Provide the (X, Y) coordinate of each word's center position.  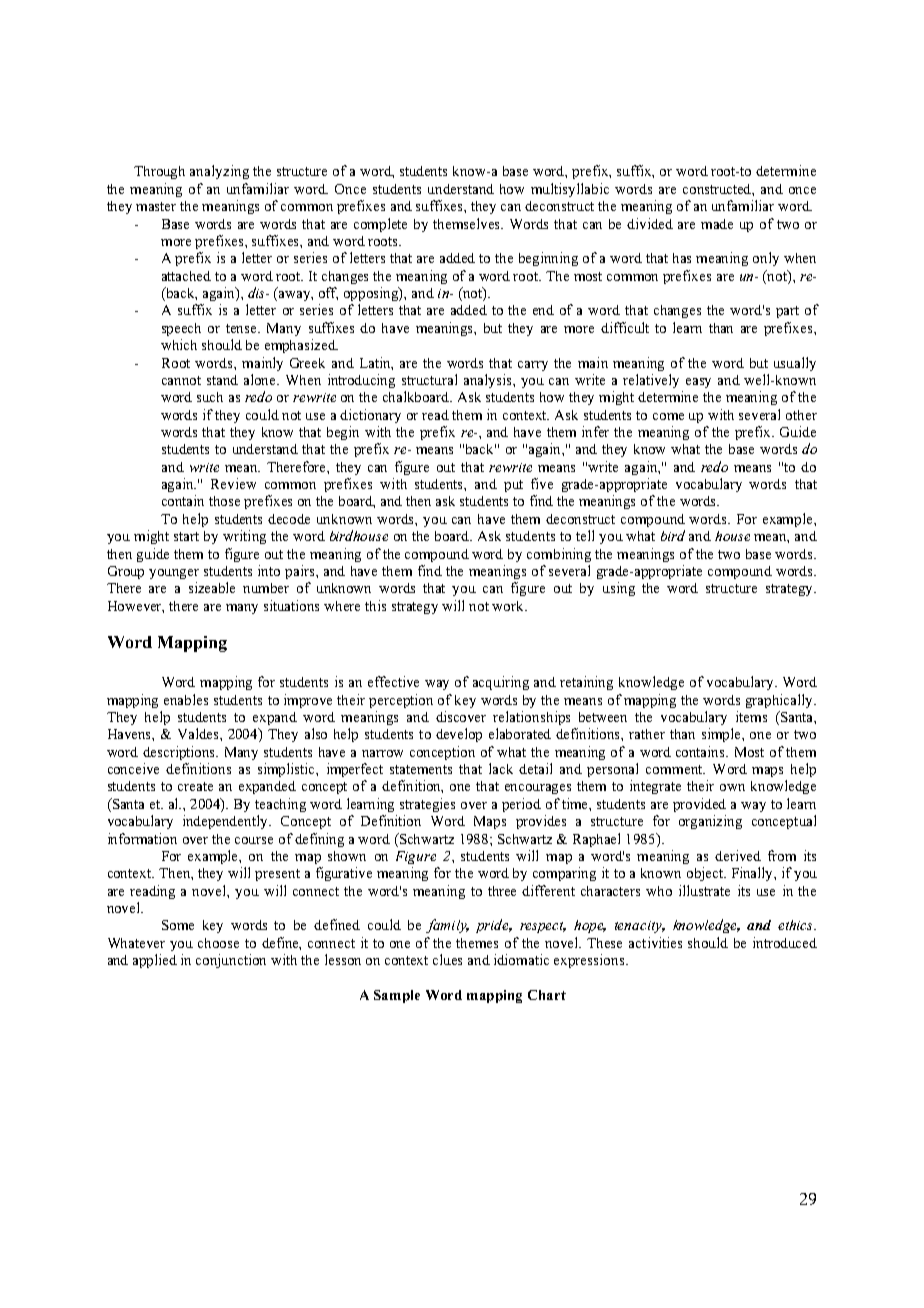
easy (698, 383)
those (224, 501)
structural (429, 379)
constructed (718, 190)
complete (380, 225)
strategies (427, 805)
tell (585, 535)
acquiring (501, 683)
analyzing (219, 172)
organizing (710, 822)
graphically (781, 701)
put (513, 486)
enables (186, 699)
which (179, 344)
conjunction (231, 961)
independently (227, 822)
